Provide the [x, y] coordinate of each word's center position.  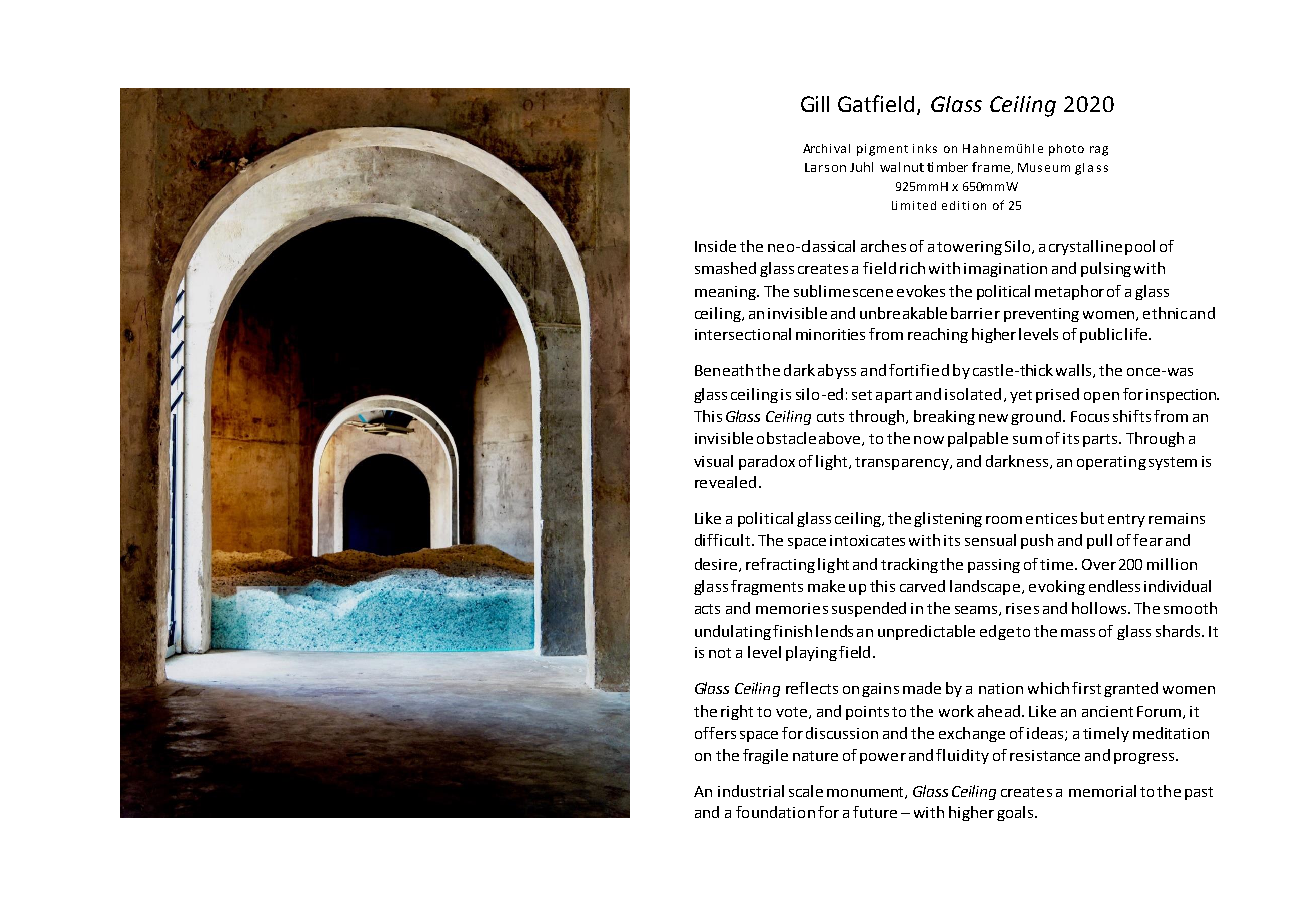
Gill [815, 104]
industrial [751, 791]
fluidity [962, 756]
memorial [1102, 791]
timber [947, 167]
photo [1066, 150]
